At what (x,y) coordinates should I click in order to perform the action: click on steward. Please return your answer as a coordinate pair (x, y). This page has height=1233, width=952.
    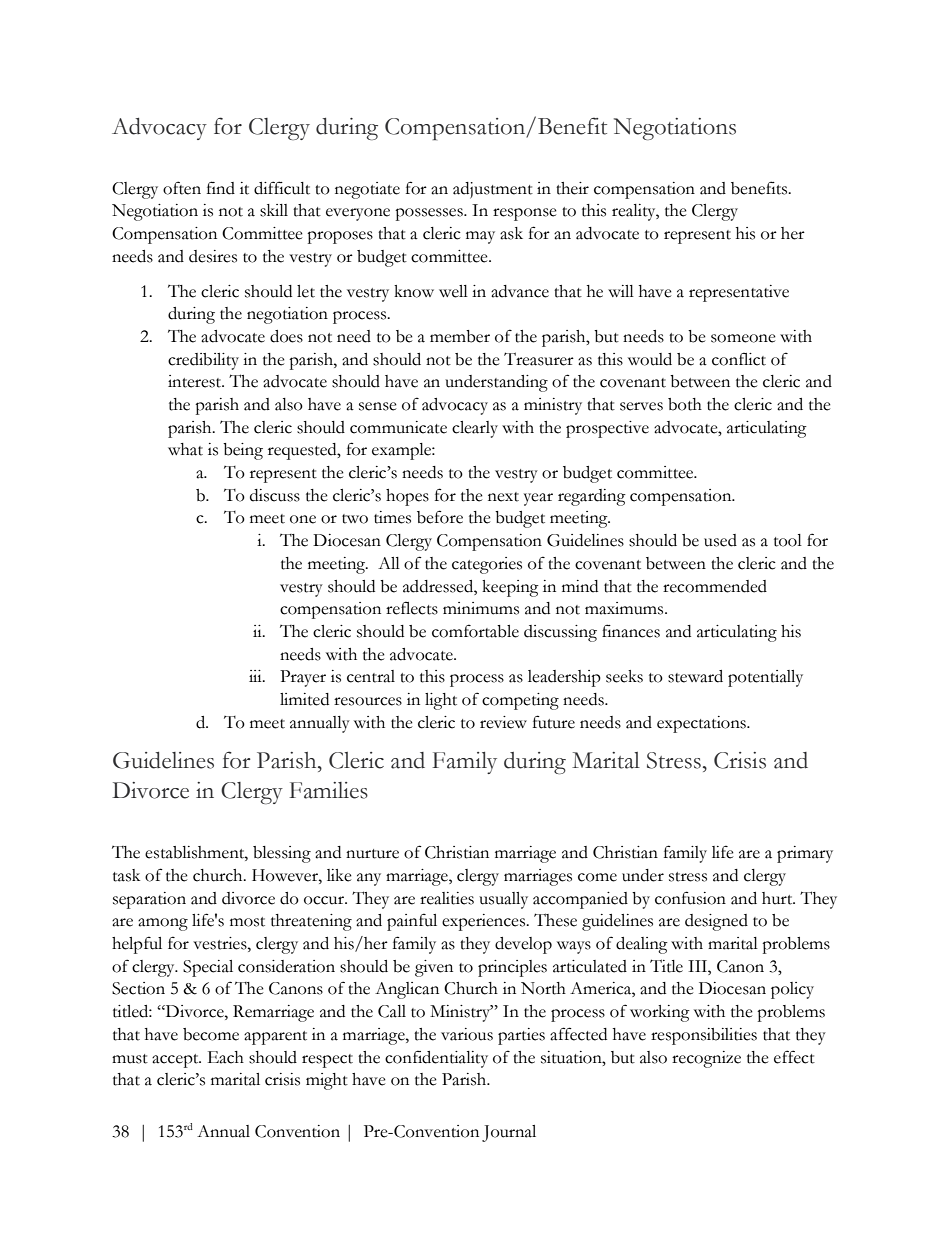
    Looking at the image, I should click on (695, 676).
